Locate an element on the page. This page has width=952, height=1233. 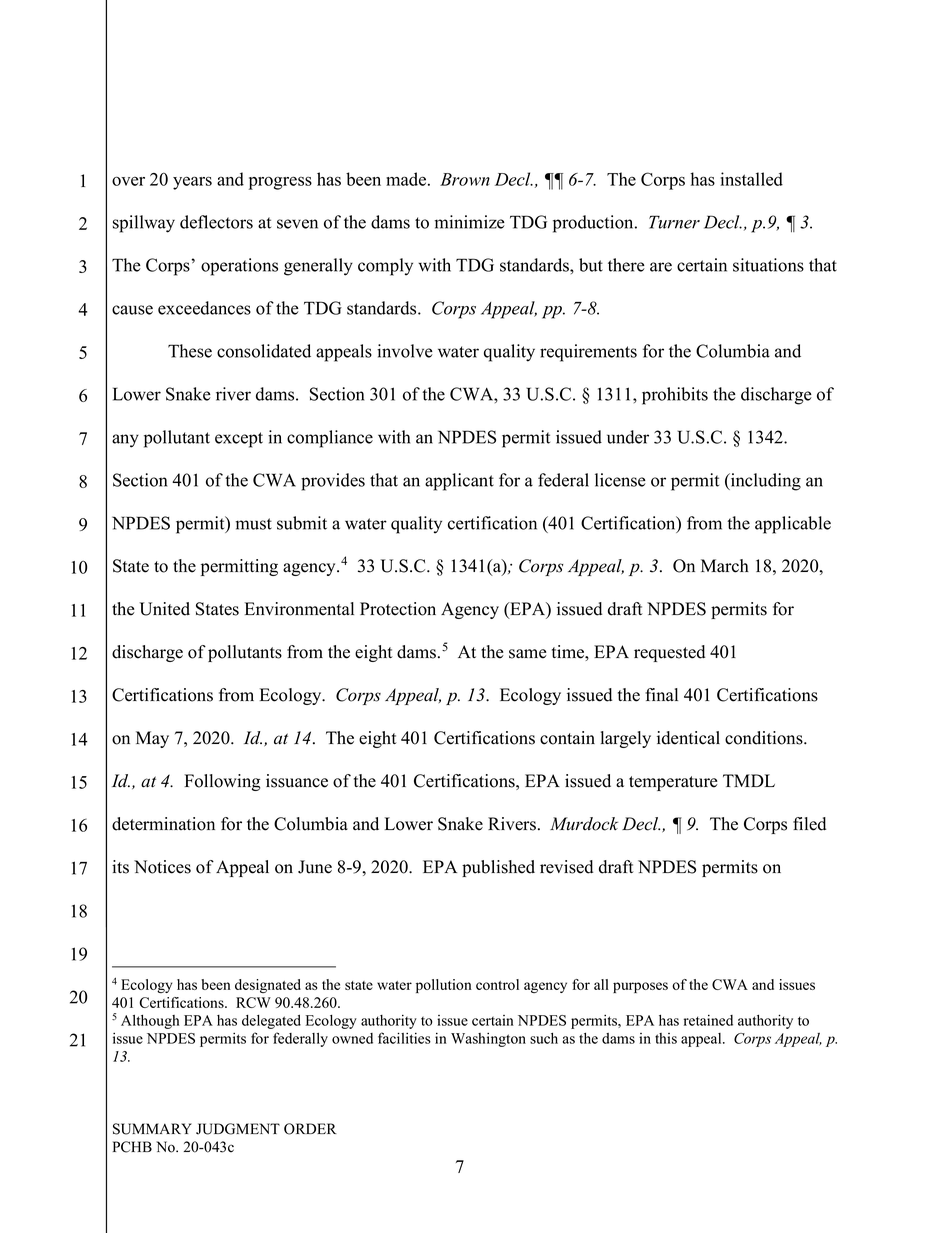
minimize is located at coordinates (470, 222).
